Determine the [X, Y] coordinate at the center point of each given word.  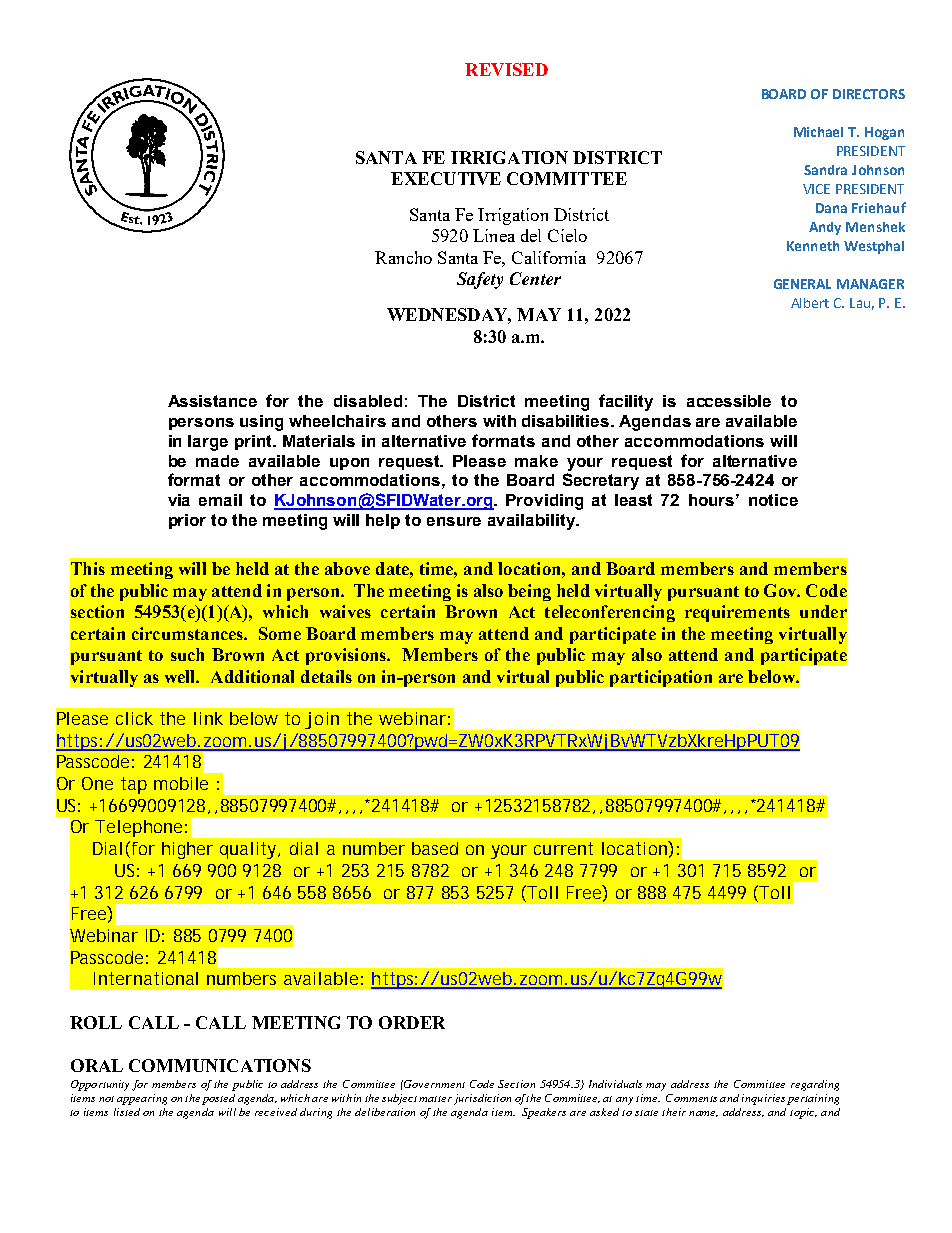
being [529, 592]
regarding [815, 1085]
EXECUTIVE [446, 178]
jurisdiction [482, 1099]
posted [218, 1099]
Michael [818, 132]
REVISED [506, 69]
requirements [737, 613]
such [187, 654]
